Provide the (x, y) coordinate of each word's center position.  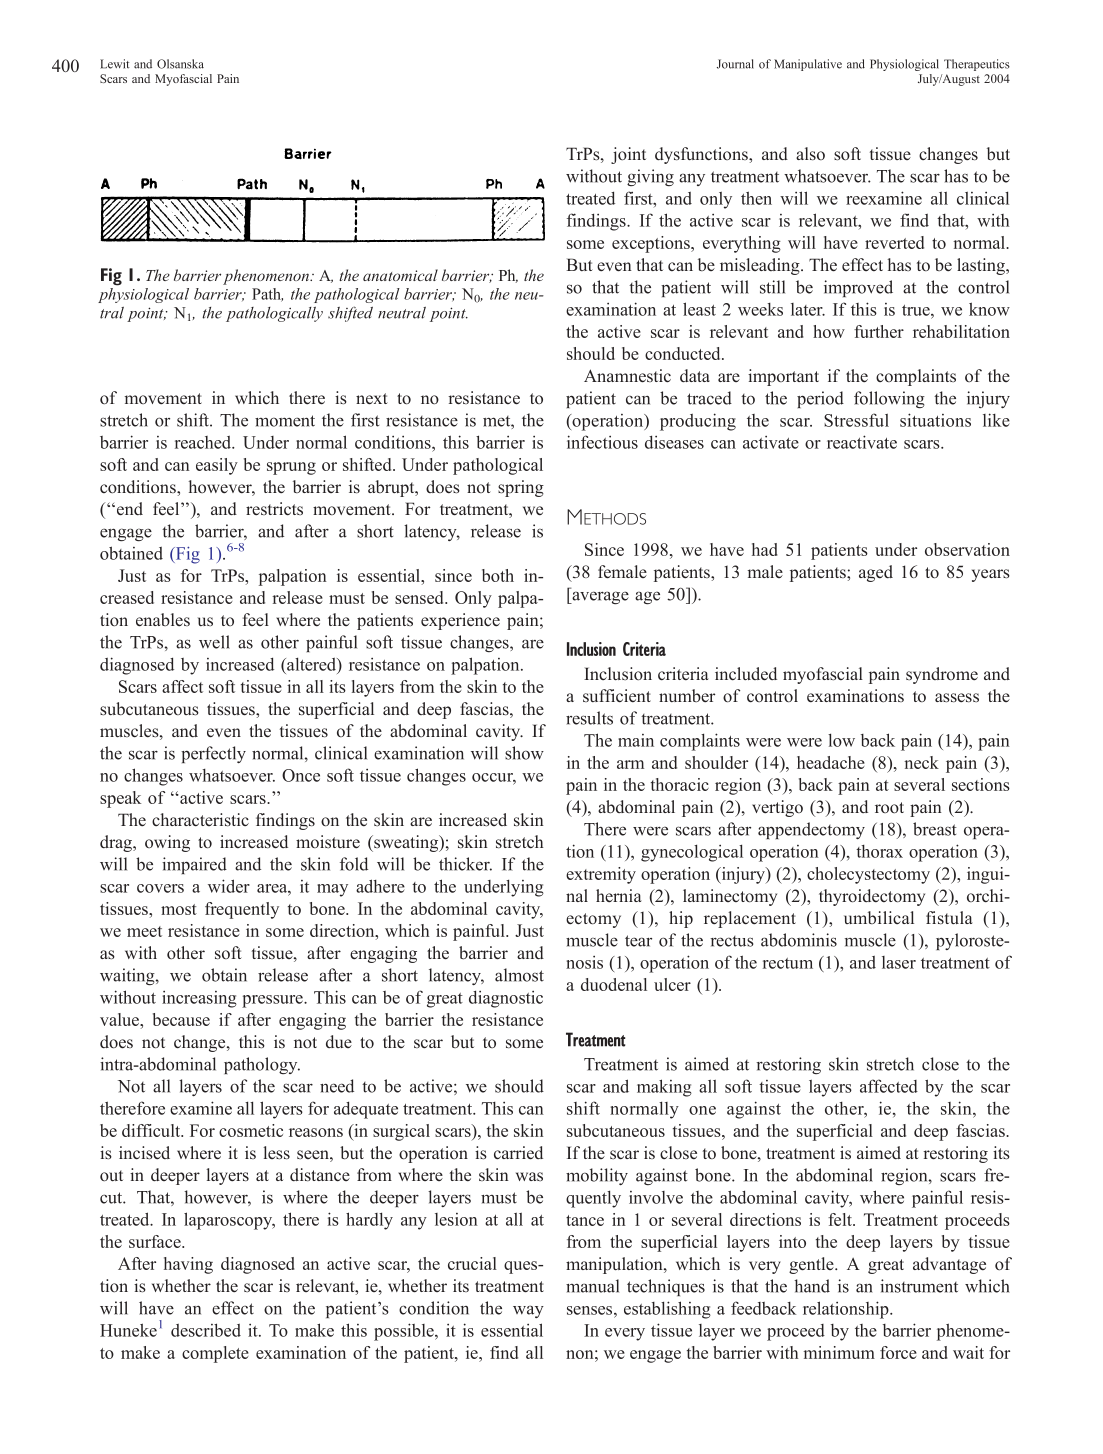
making (664, 1088)
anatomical (400, 275)
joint (628, 155)
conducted (684, 353)
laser (899, 962)
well (214, 642)
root (889, 808)
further (879, 331)
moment (285, 421)
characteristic (200, 820)
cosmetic (251, 1130)
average (599, 597)
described (206, 1330)
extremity (601, 875)
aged (876, 573)
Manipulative (808, 65)
